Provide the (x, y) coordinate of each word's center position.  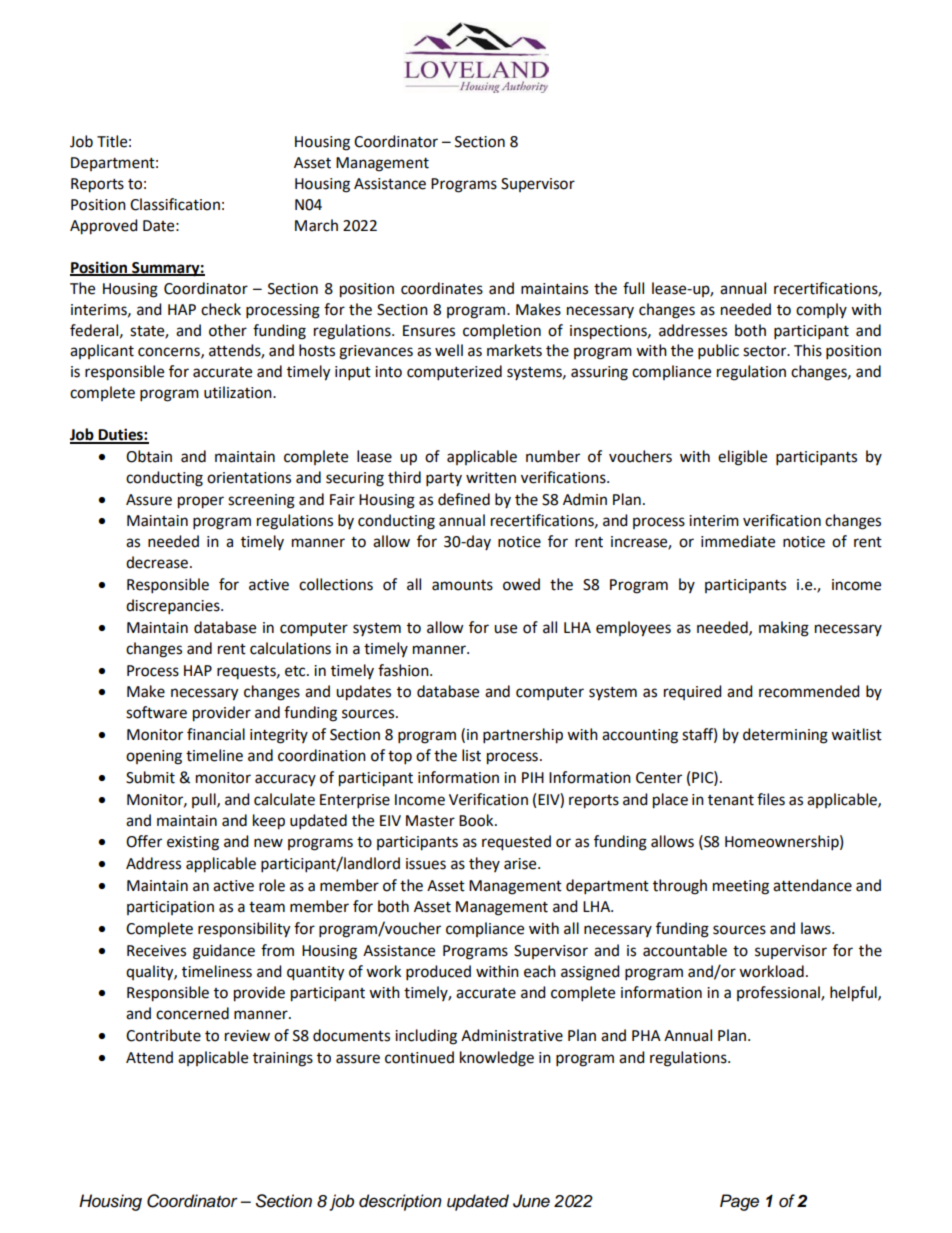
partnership (523, 736)
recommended (809, 691)
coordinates (442, 288)
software (156, 712)
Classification (175, 204)
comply (821, 310)
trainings (283, 1059)
